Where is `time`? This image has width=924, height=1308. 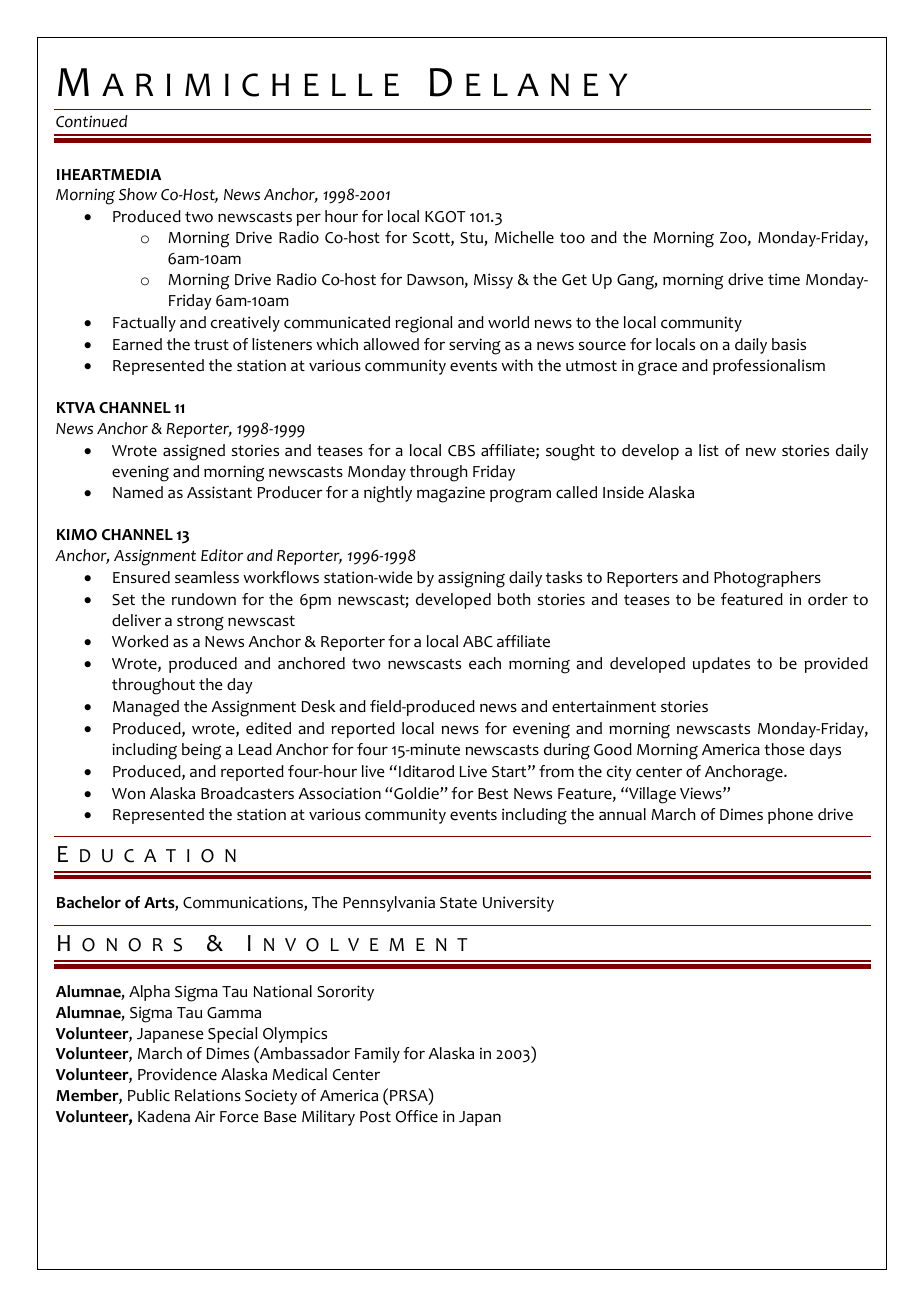 time is located at coordinates (784, 279).
